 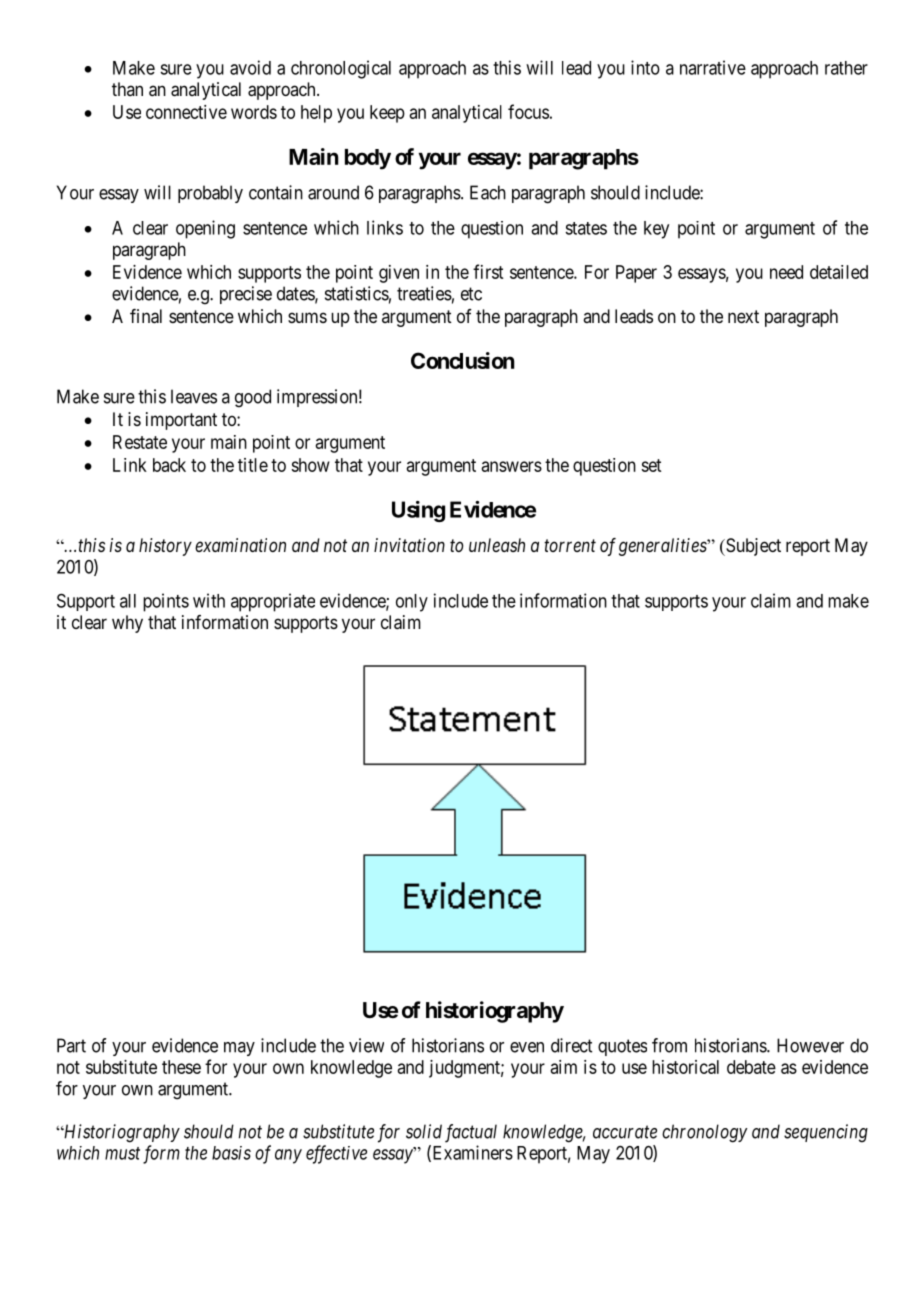 I want to click on factual, so click(x=471, y=1133).
